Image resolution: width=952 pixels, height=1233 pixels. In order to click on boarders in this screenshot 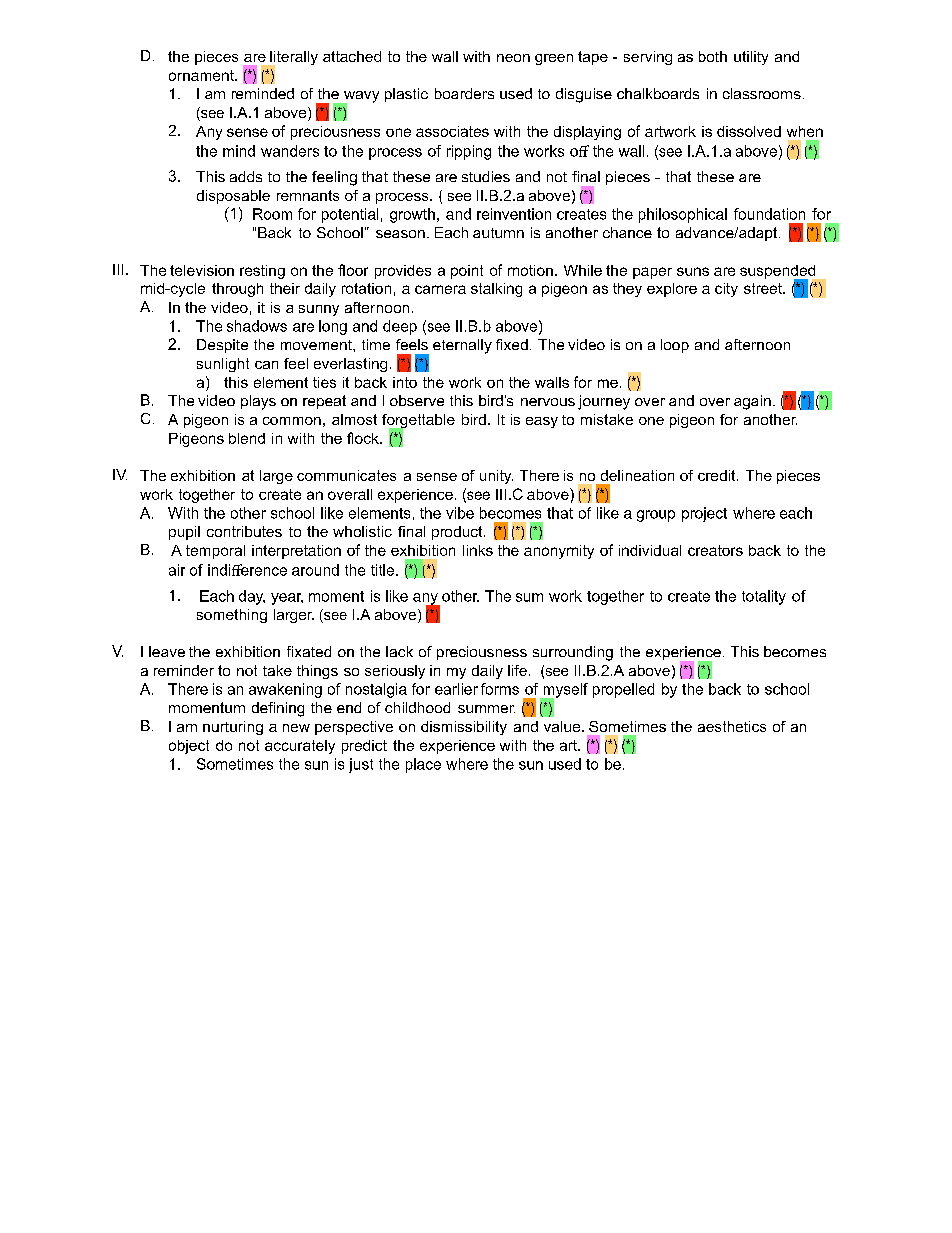, I will do `click(464, 93)`.
